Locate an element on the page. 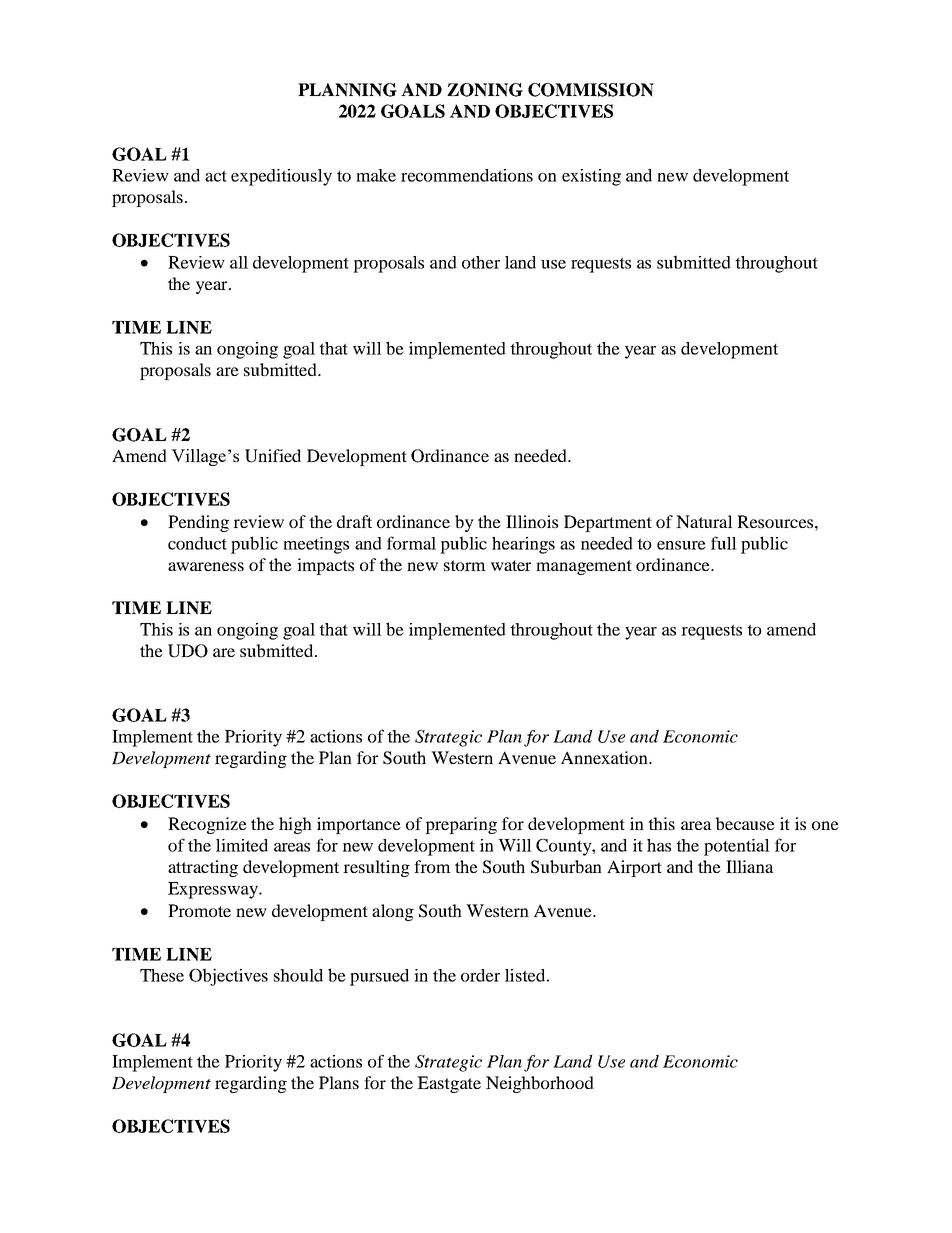 Image resolution: width=952 pixels, height=1233 pixels. Neighborhood is located at coordinates (540, 1084).
